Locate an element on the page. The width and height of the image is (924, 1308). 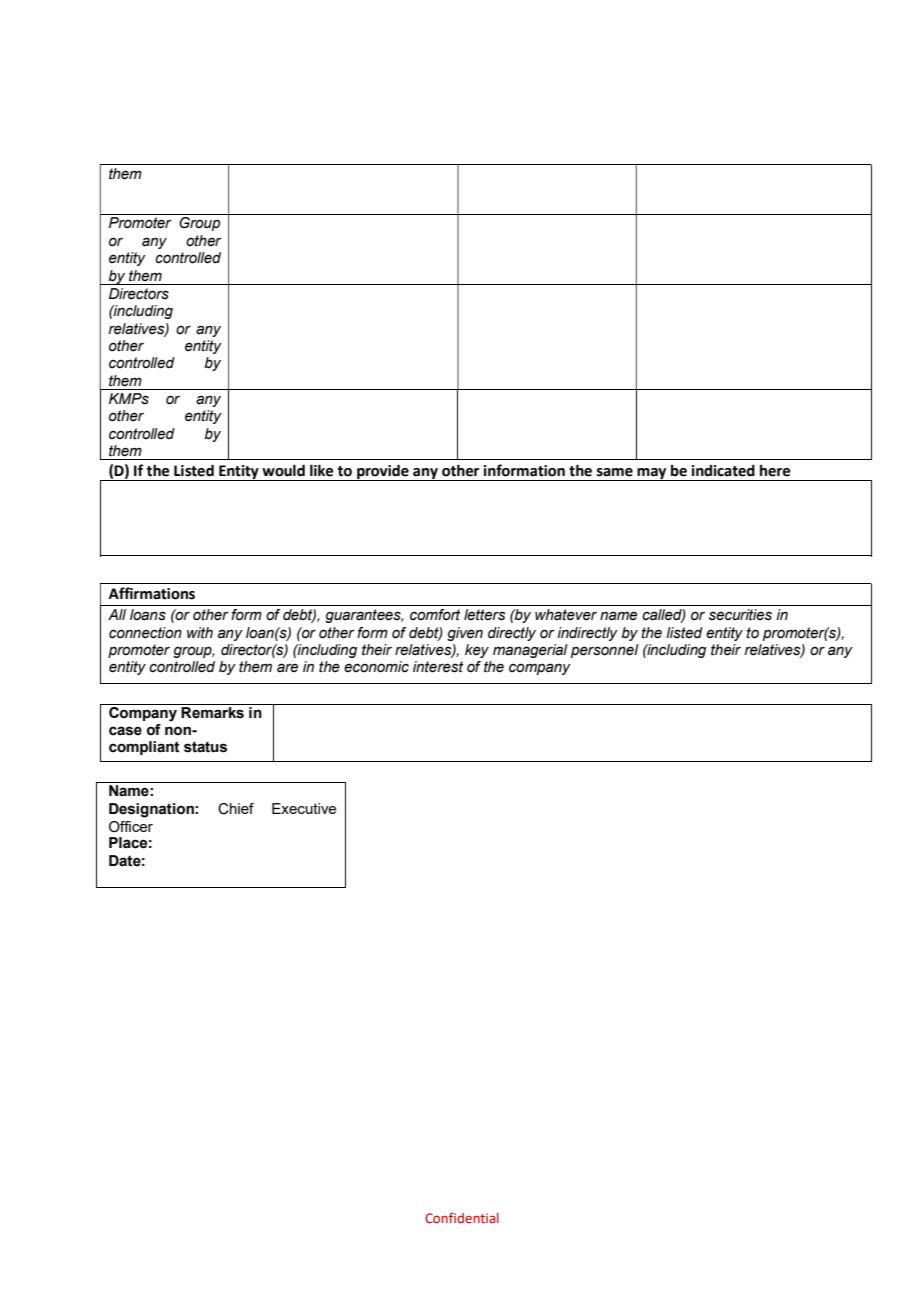
case is located at coordinates (125, 731).
